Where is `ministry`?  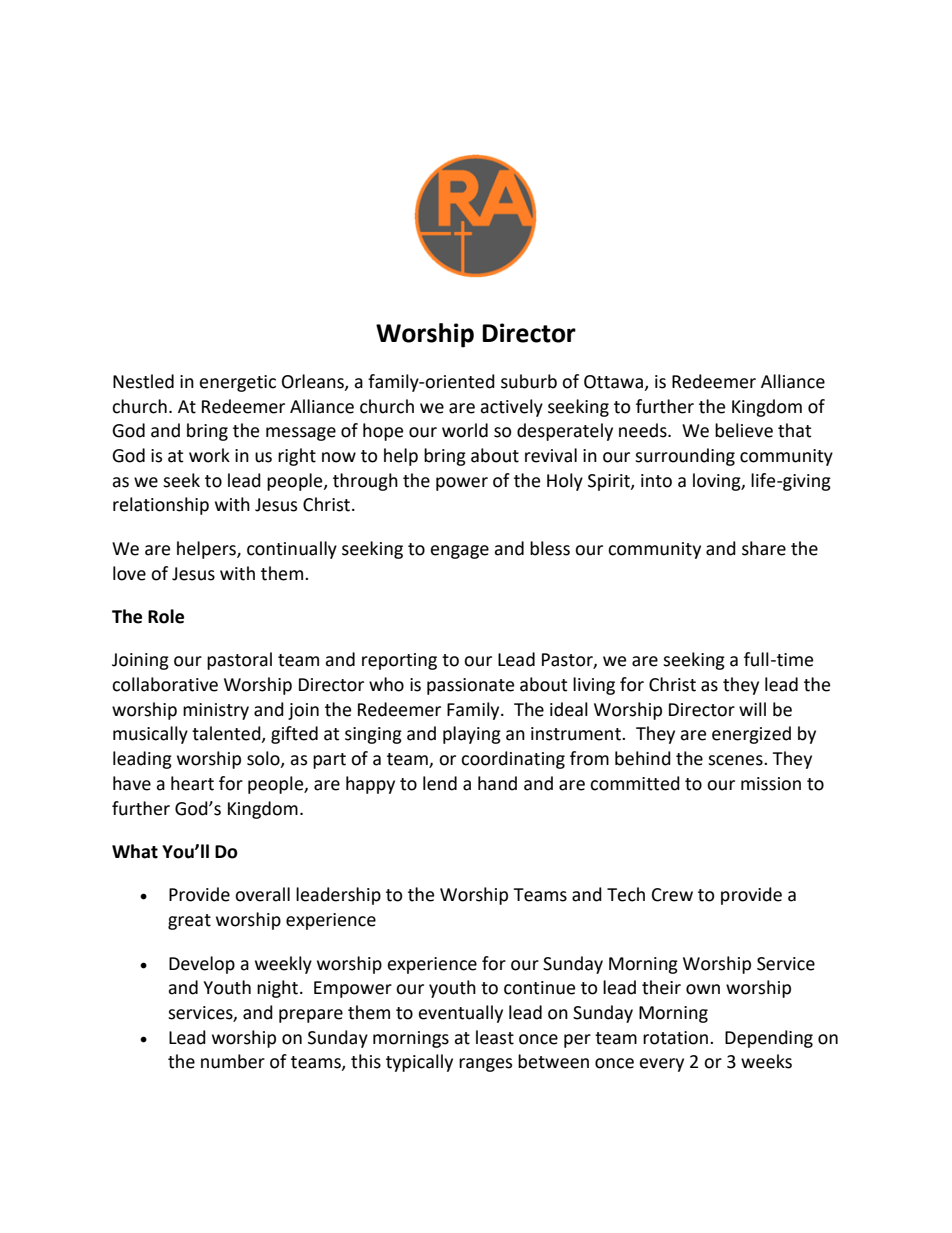
ministry is located at coordinates (216, 711).
